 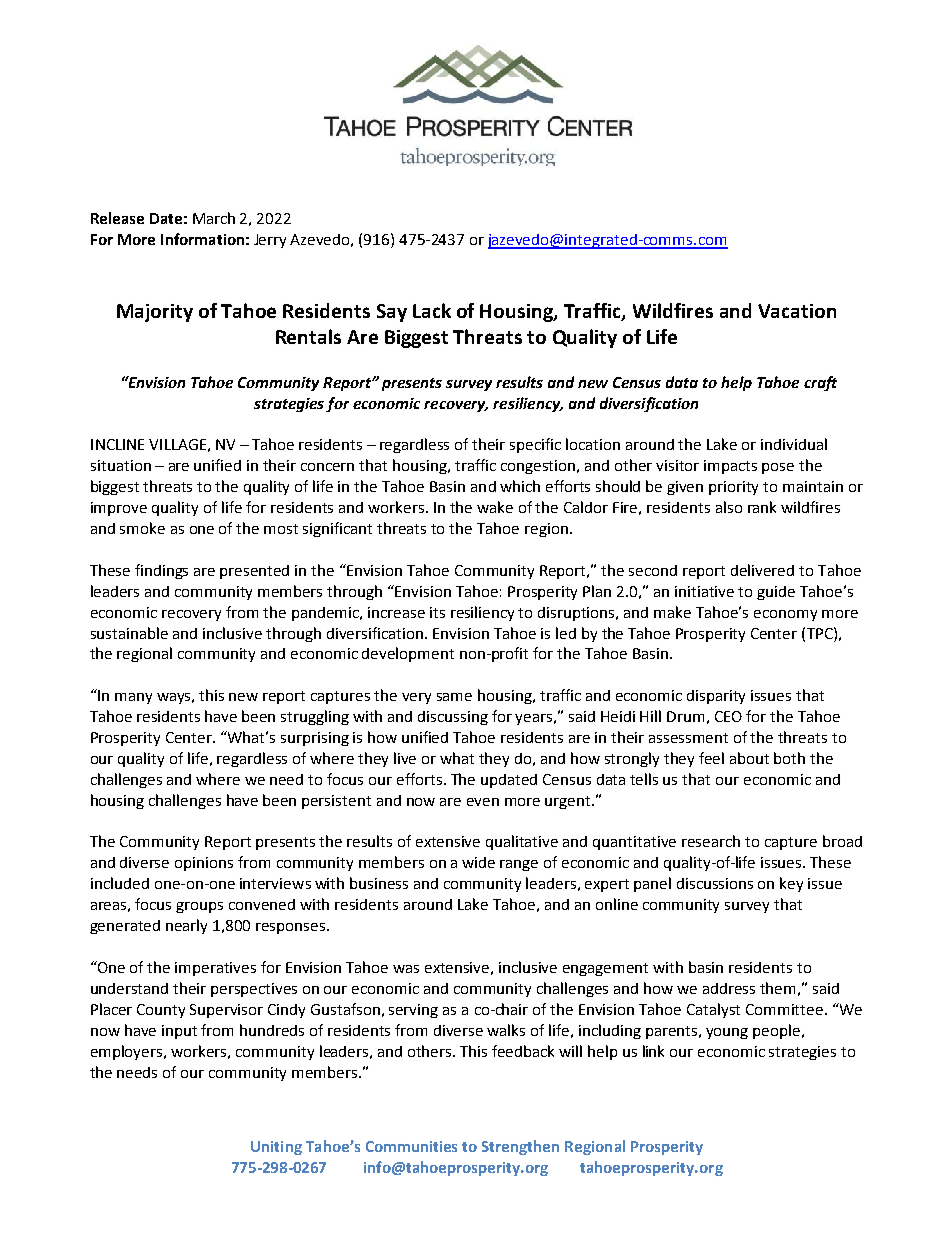 I want to click on Uniting, so click(x=276, y=1148).
